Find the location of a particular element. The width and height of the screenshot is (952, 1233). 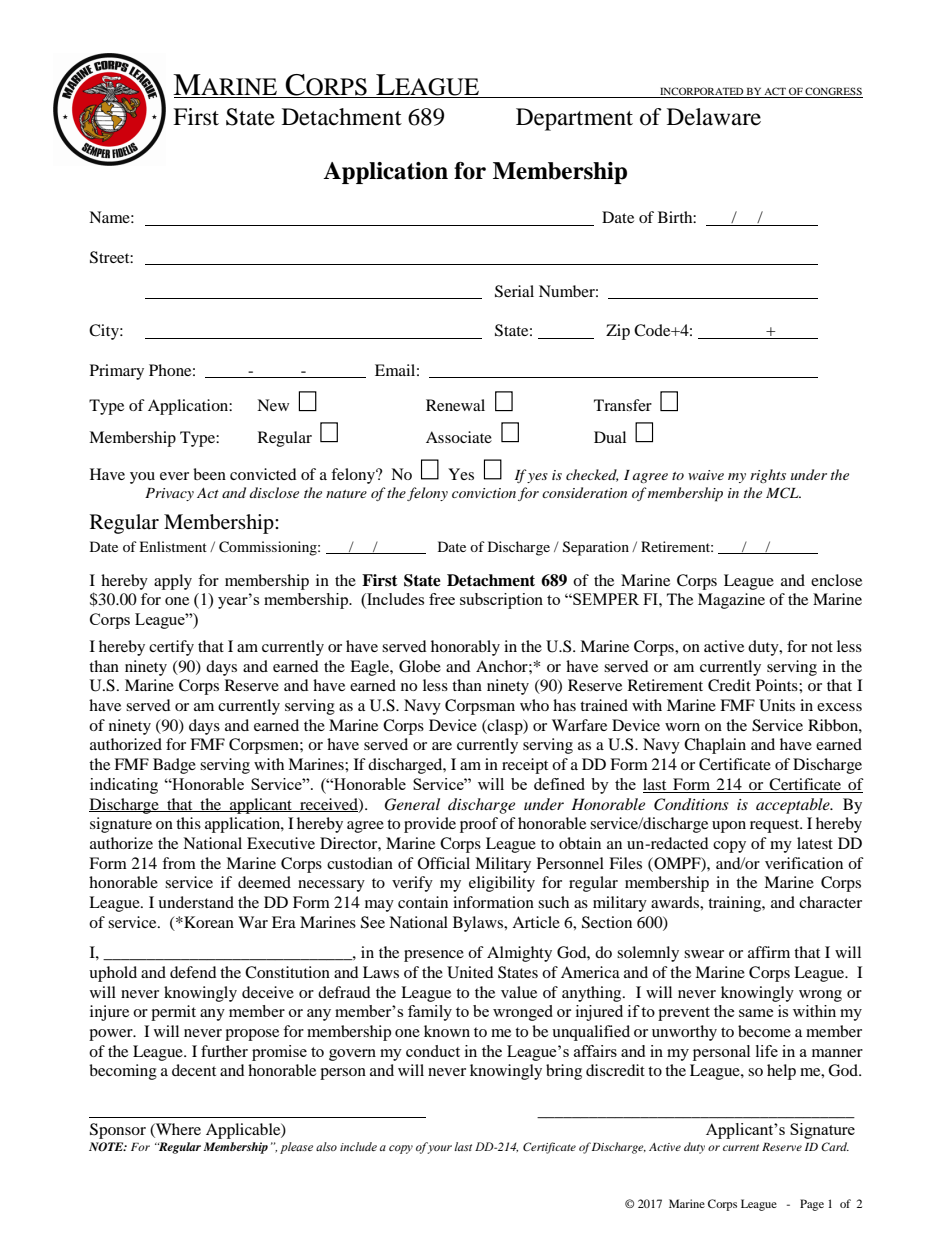

affirm is located at coordinates (769, 952).
